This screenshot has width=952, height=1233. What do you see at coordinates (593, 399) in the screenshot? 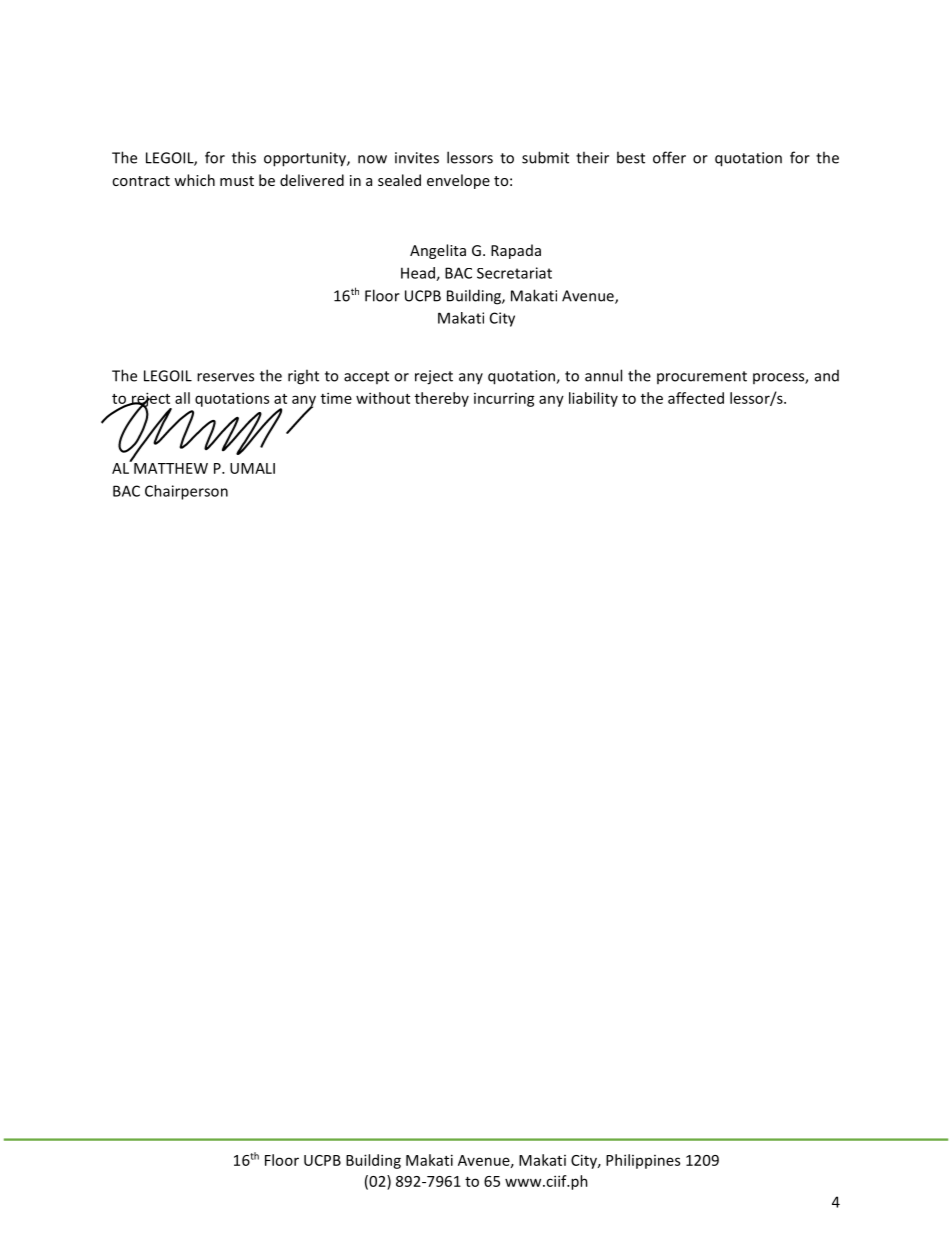
I see `liability` at bounding box center [593, 399].
